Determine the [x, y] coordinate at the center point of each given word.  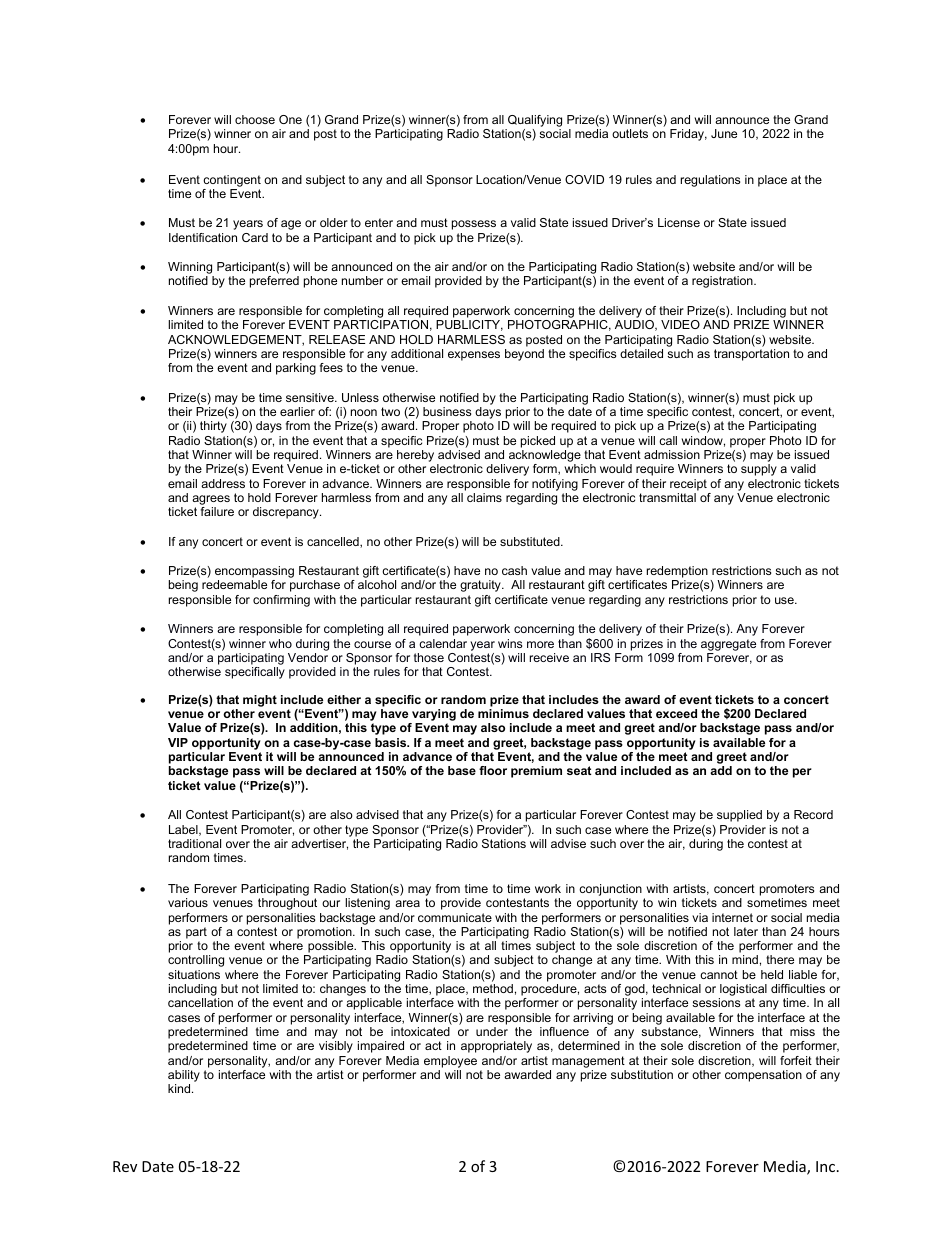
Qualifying [534, 122]
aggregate [728, 645]
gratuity [481, 586]
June [724, 133]
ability [184, 1077]
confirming [281, 601]
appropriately [496, 1047]
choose [255, 119]
